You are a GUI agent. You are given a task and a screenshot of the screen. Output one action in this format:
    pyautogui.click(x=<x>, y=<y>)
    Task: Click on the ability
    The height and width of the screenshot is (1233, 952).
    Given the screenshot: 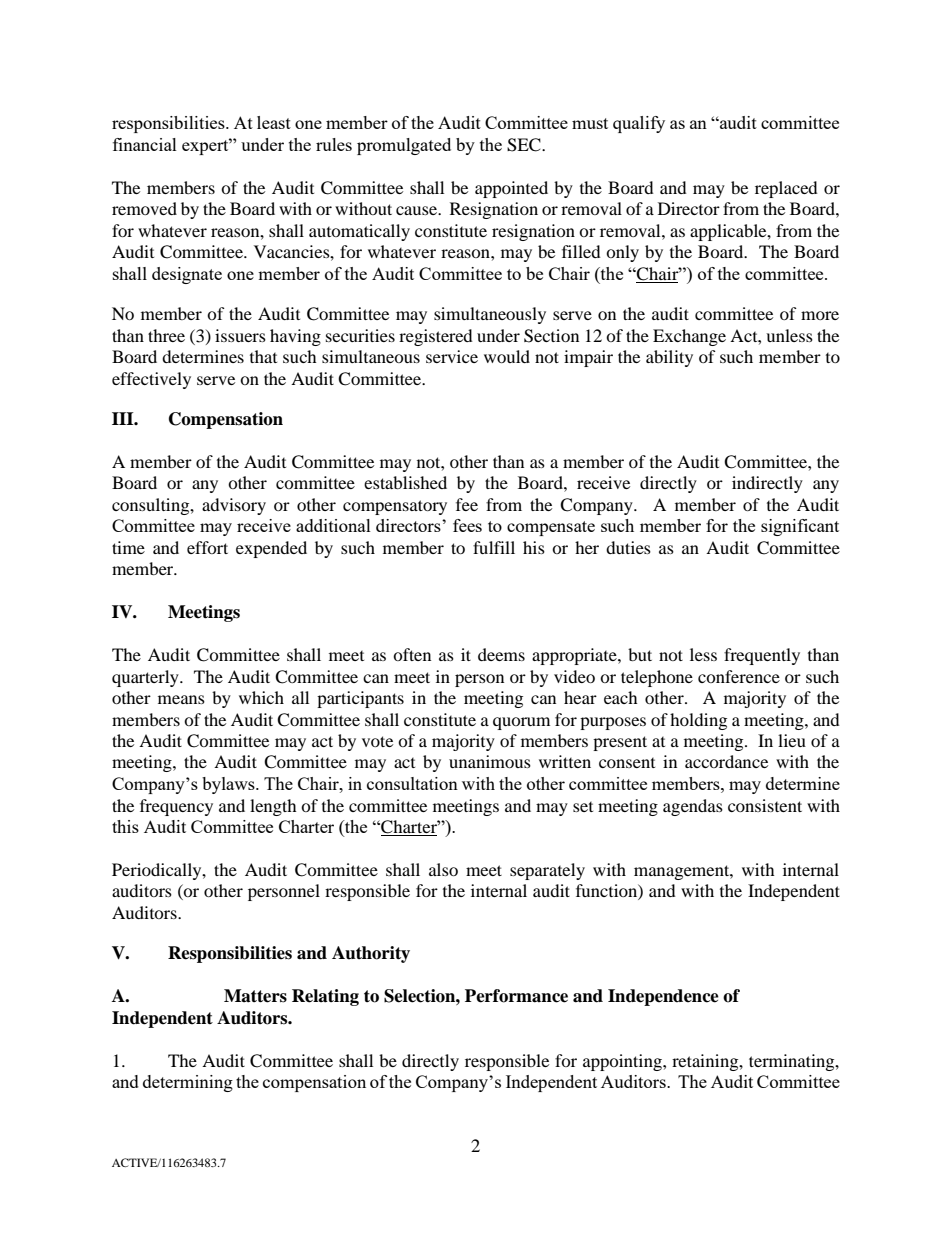 What is the action you would take?
    pyautogui.click(x=669, y=358)
